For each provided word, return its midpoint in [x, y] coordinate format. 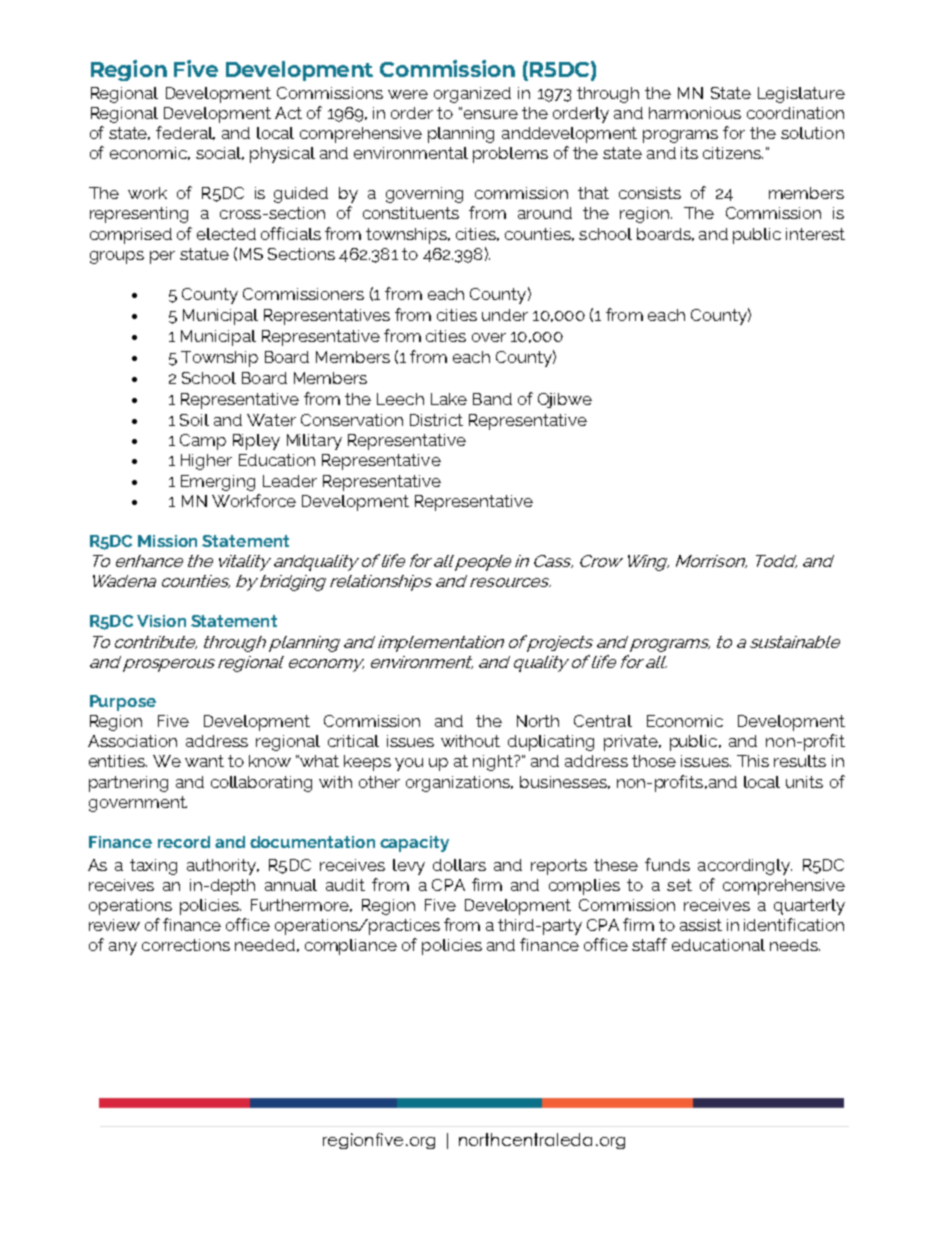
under [505, 315]
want [204, 761]
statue [204, 254]
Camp [203, 442]
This [753, 761]
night [494, 763]
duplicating [551, 743]
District [436, 420]
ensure [491, 114]
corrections [186, 945]
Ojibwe [565, 400]
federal [185, 133]
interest [815, 234]
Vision [161, 621]
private [632, 743]
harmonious [695, 113]
